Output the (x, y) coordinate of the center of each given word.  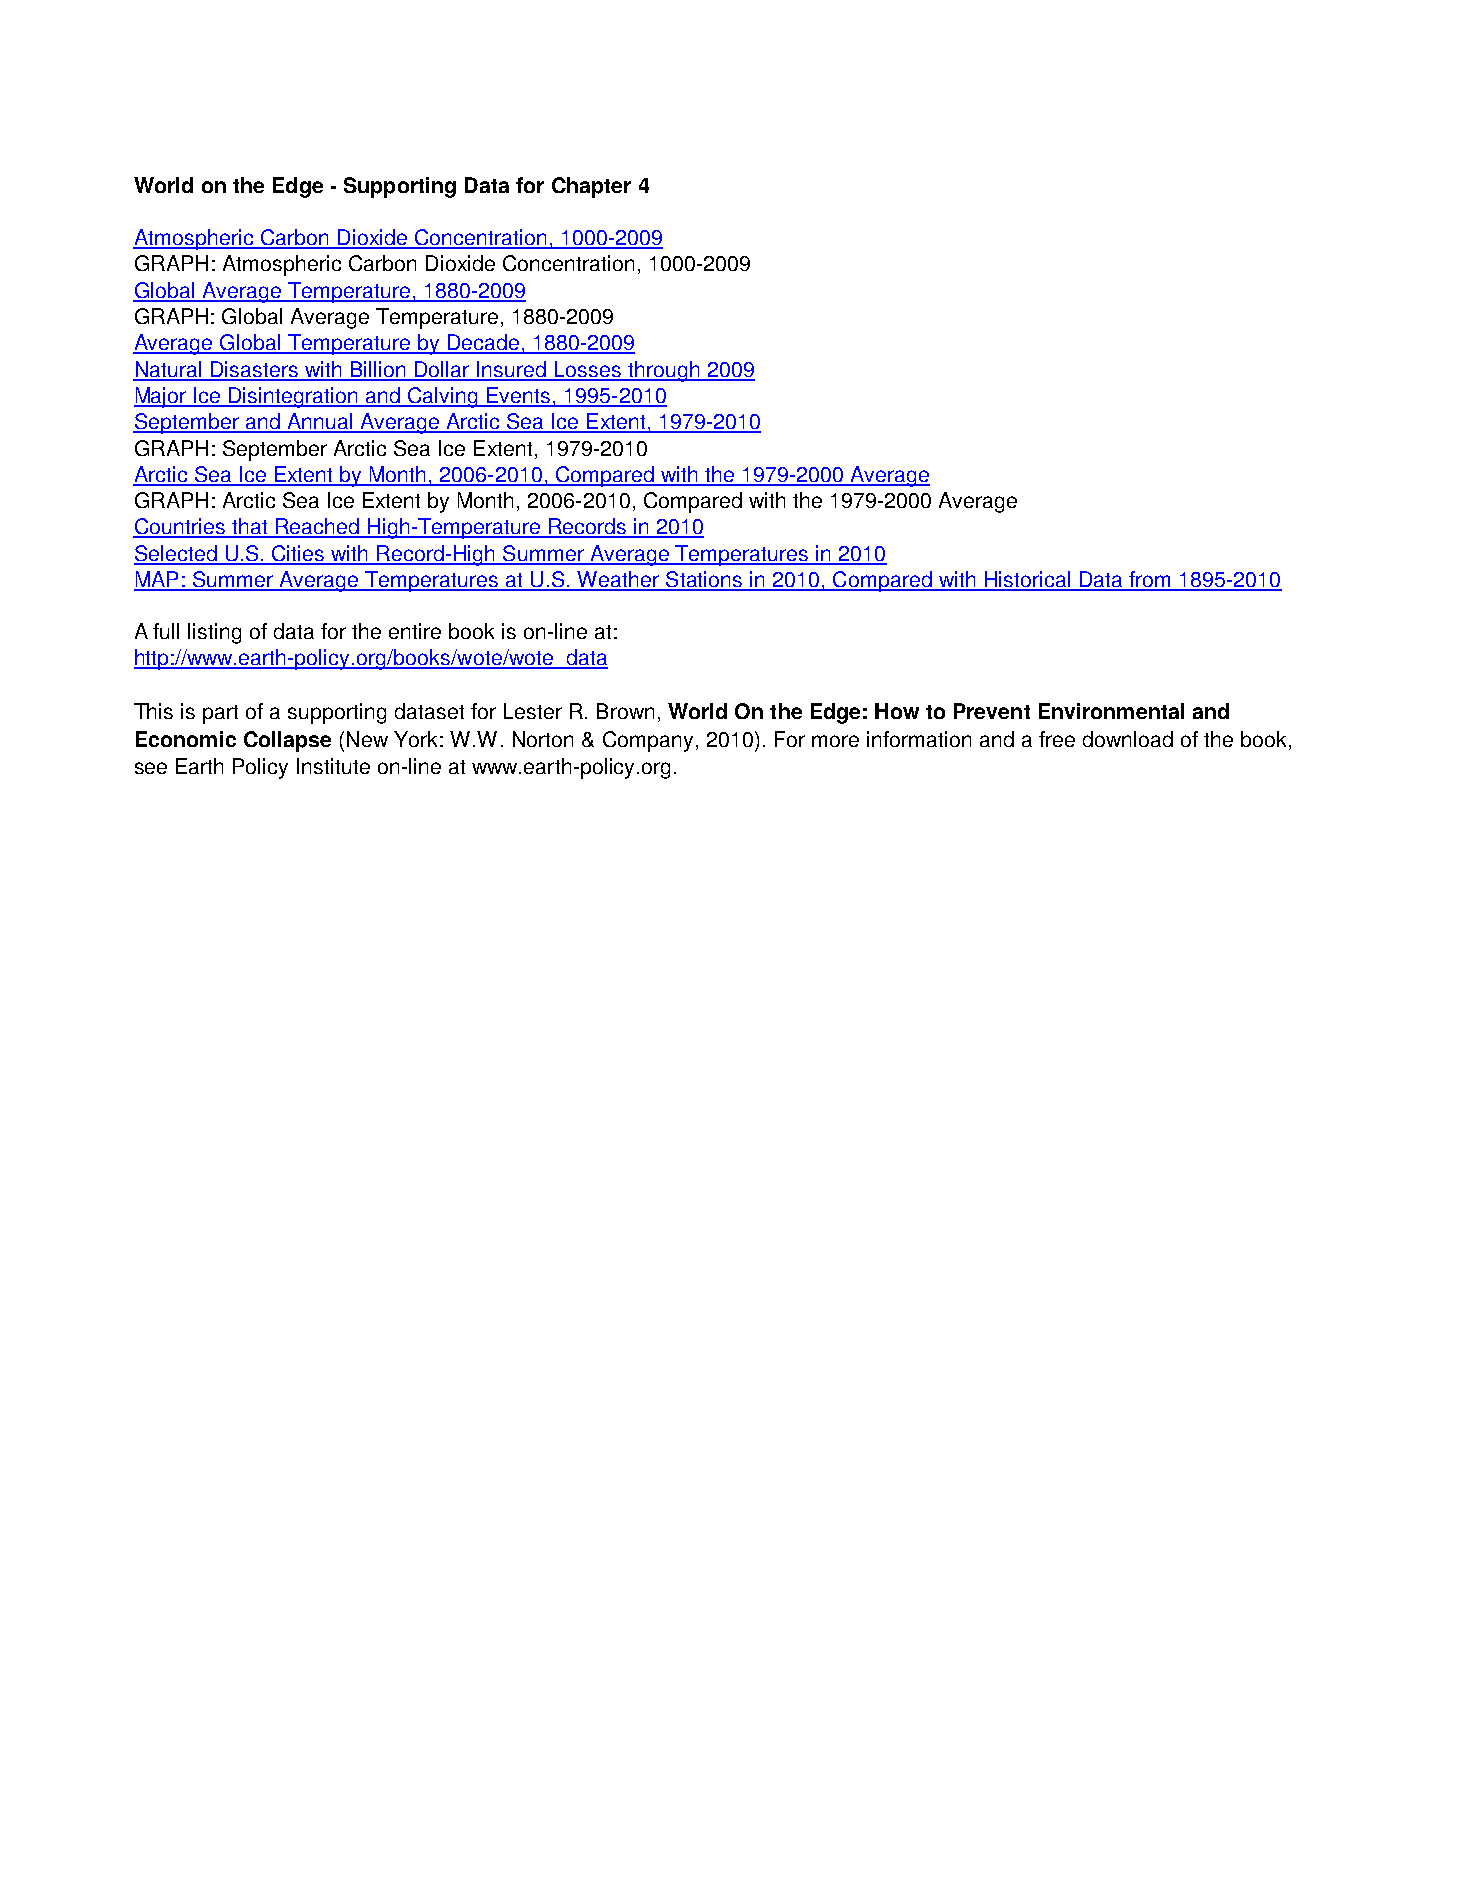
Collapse (287, 741)
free (1057, 739)
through (663, 371)
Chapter (591, 187)
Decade (483, 343)
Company (648, 741)
